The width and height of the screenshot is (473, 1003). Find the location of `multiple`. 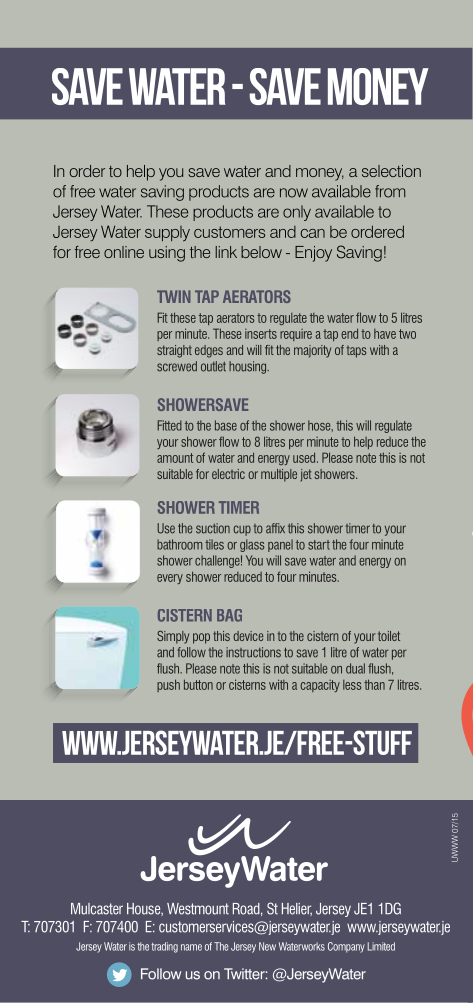

multiple is located at coordinates (279, 475).
